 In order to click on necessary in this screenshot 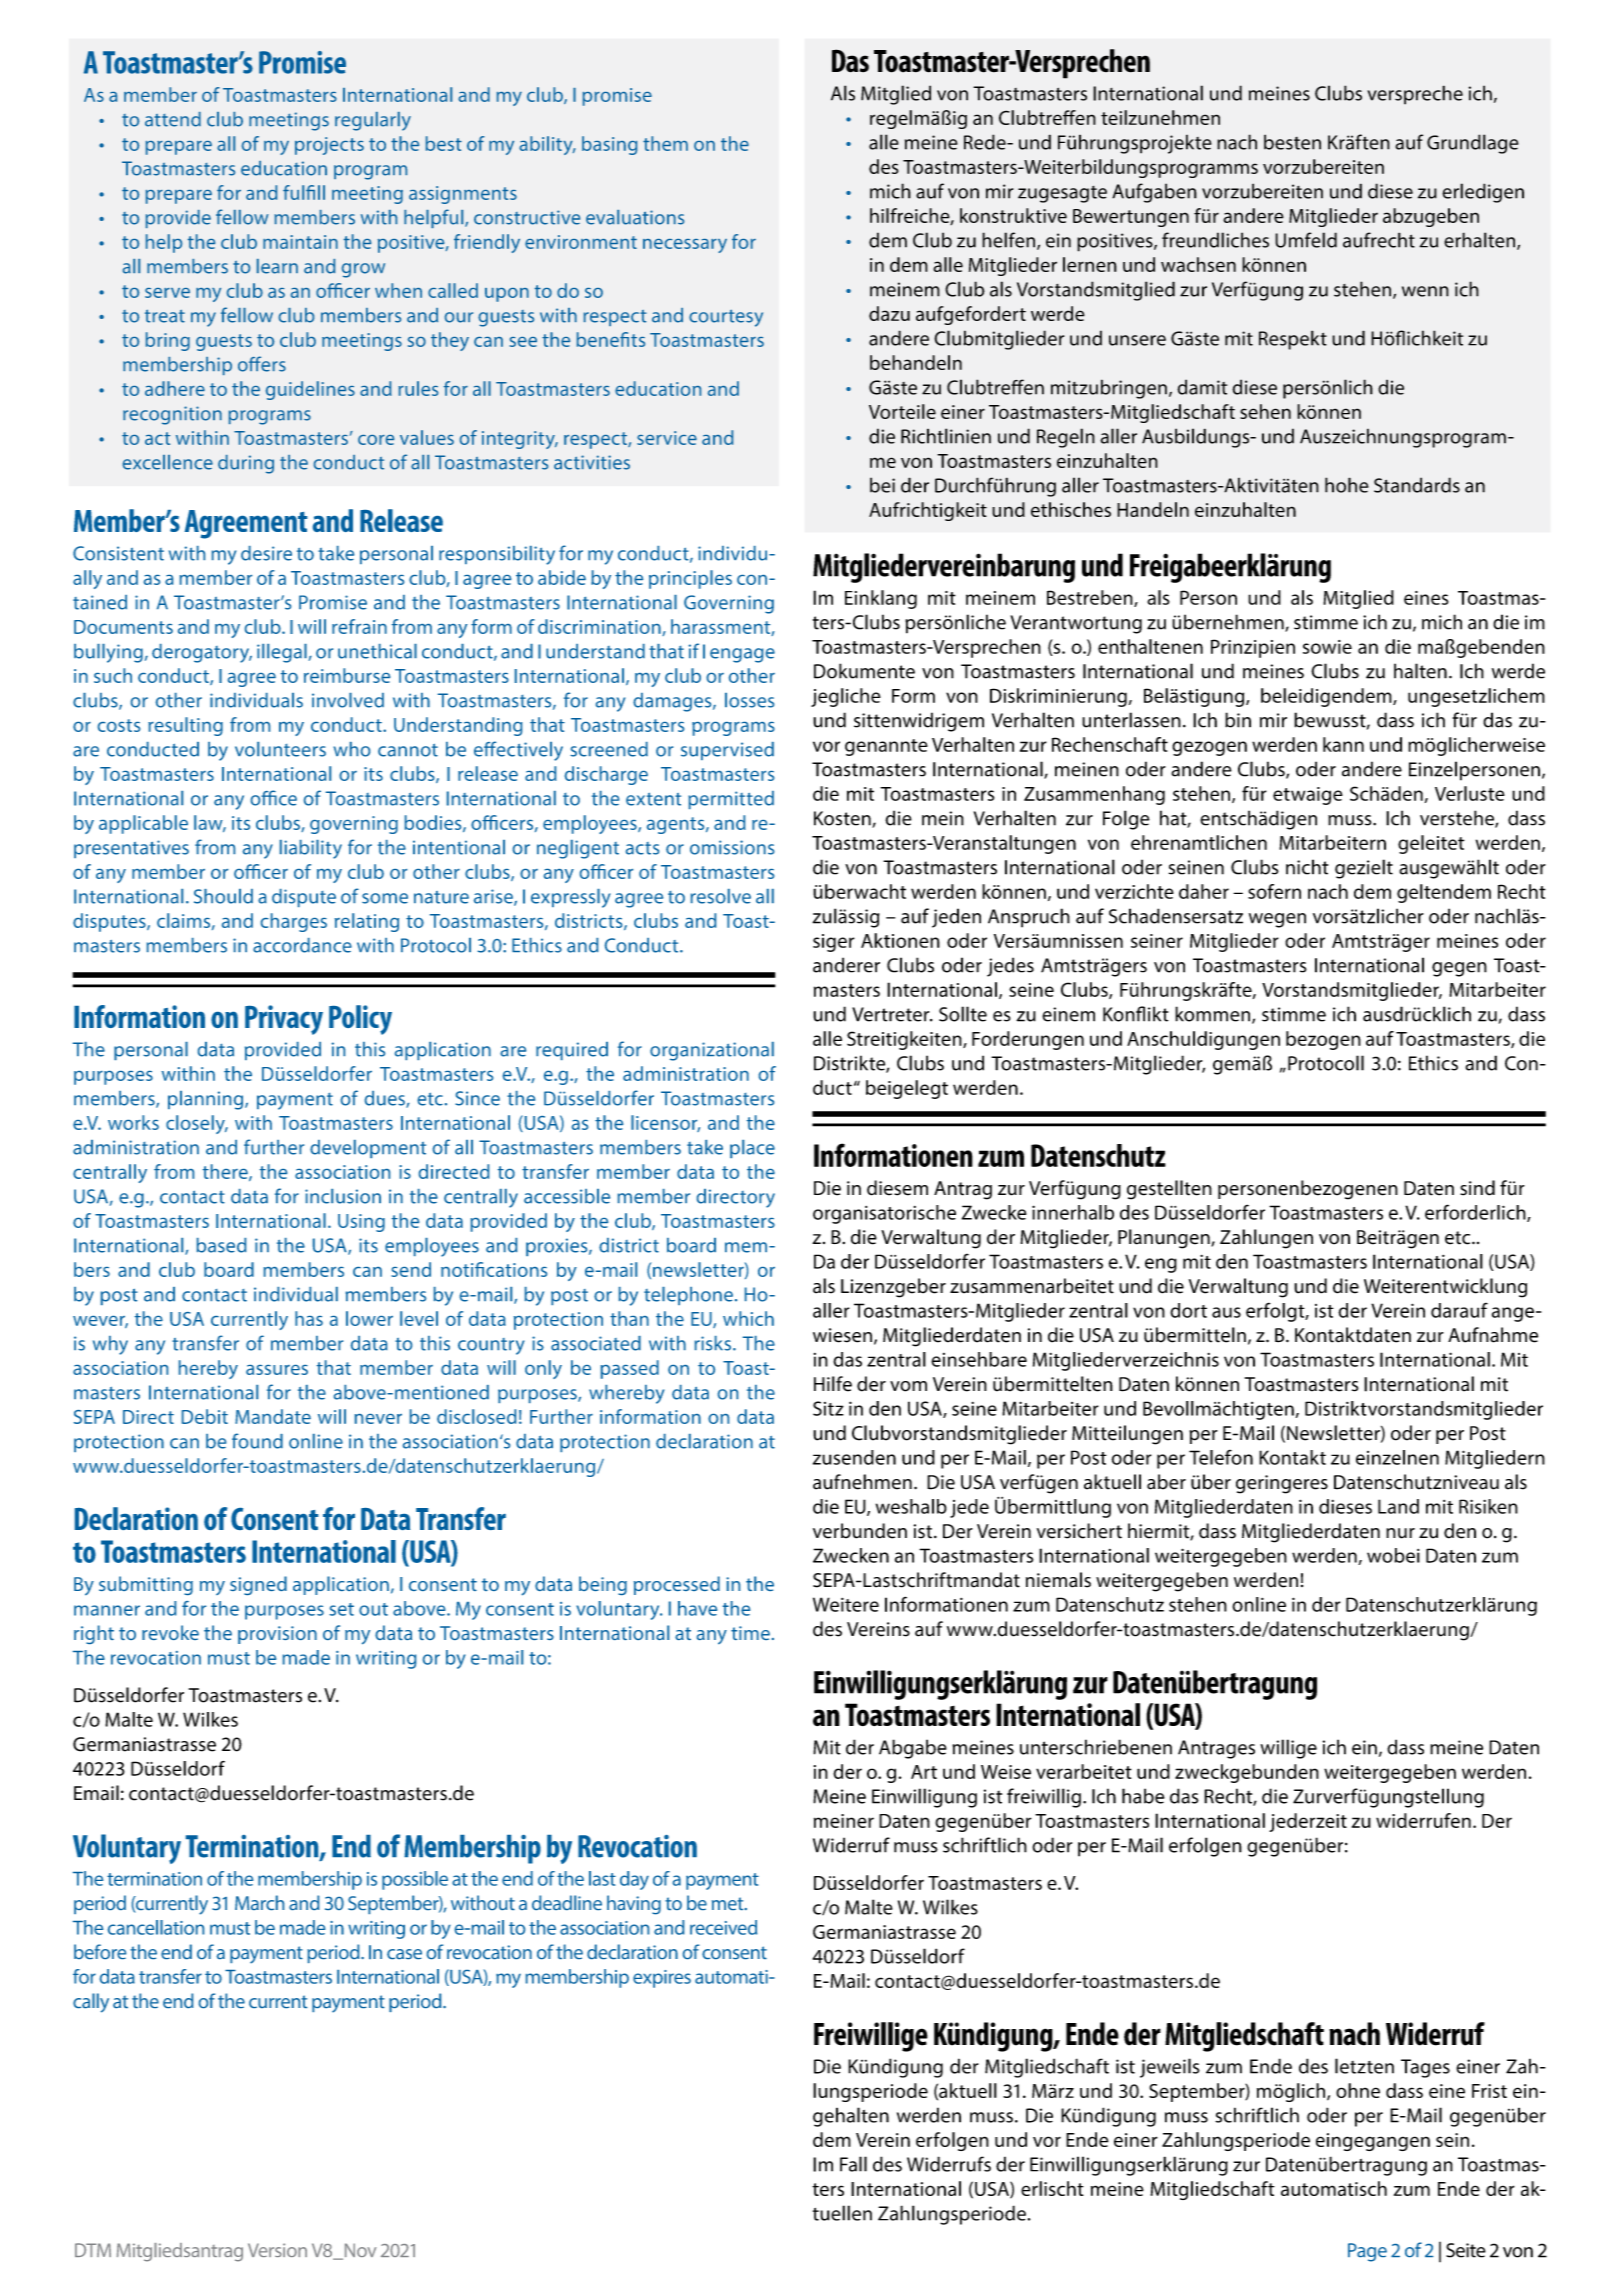, I will do `click(685, 246)`.
